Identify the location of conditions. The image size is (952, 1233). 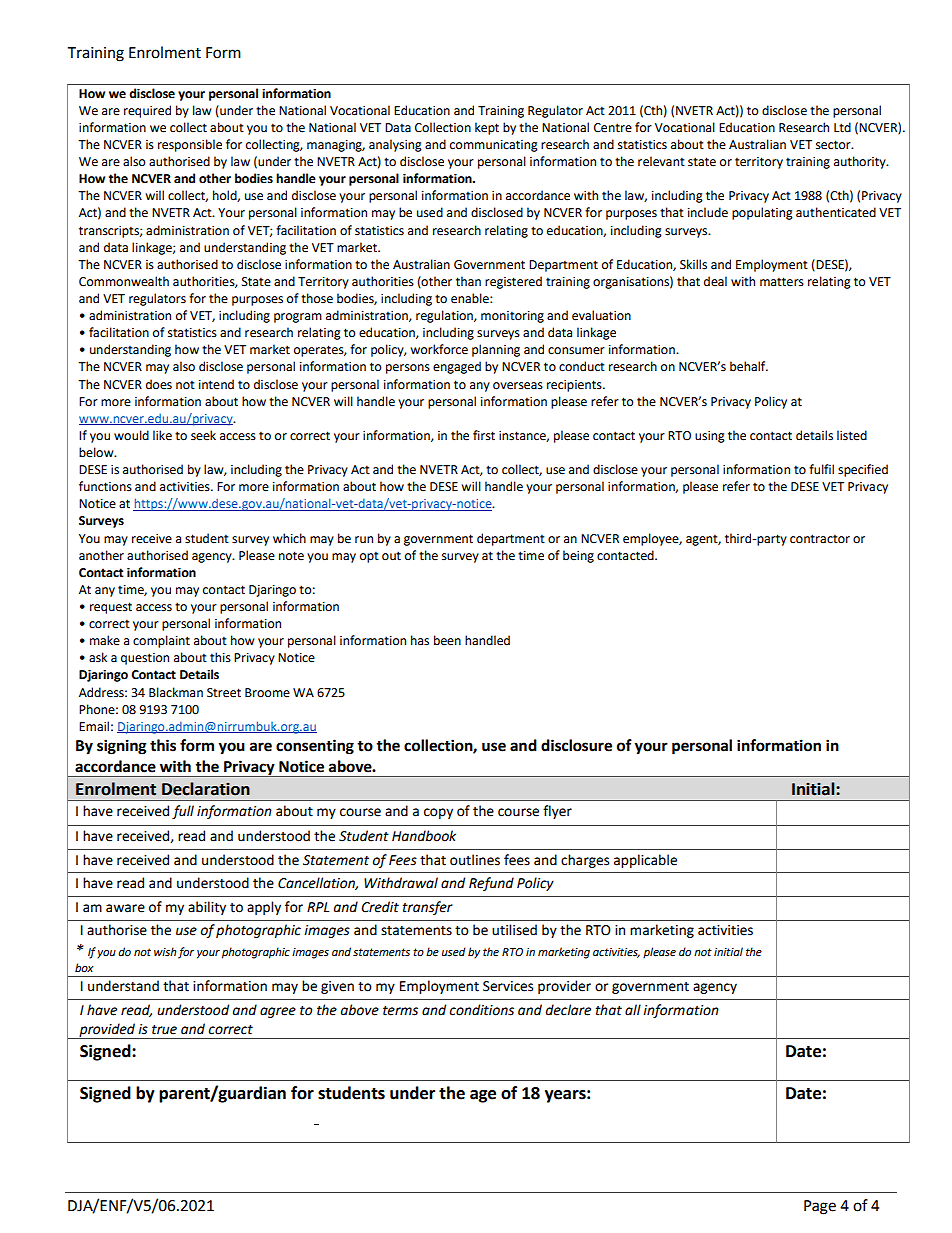
(482, 1010).
